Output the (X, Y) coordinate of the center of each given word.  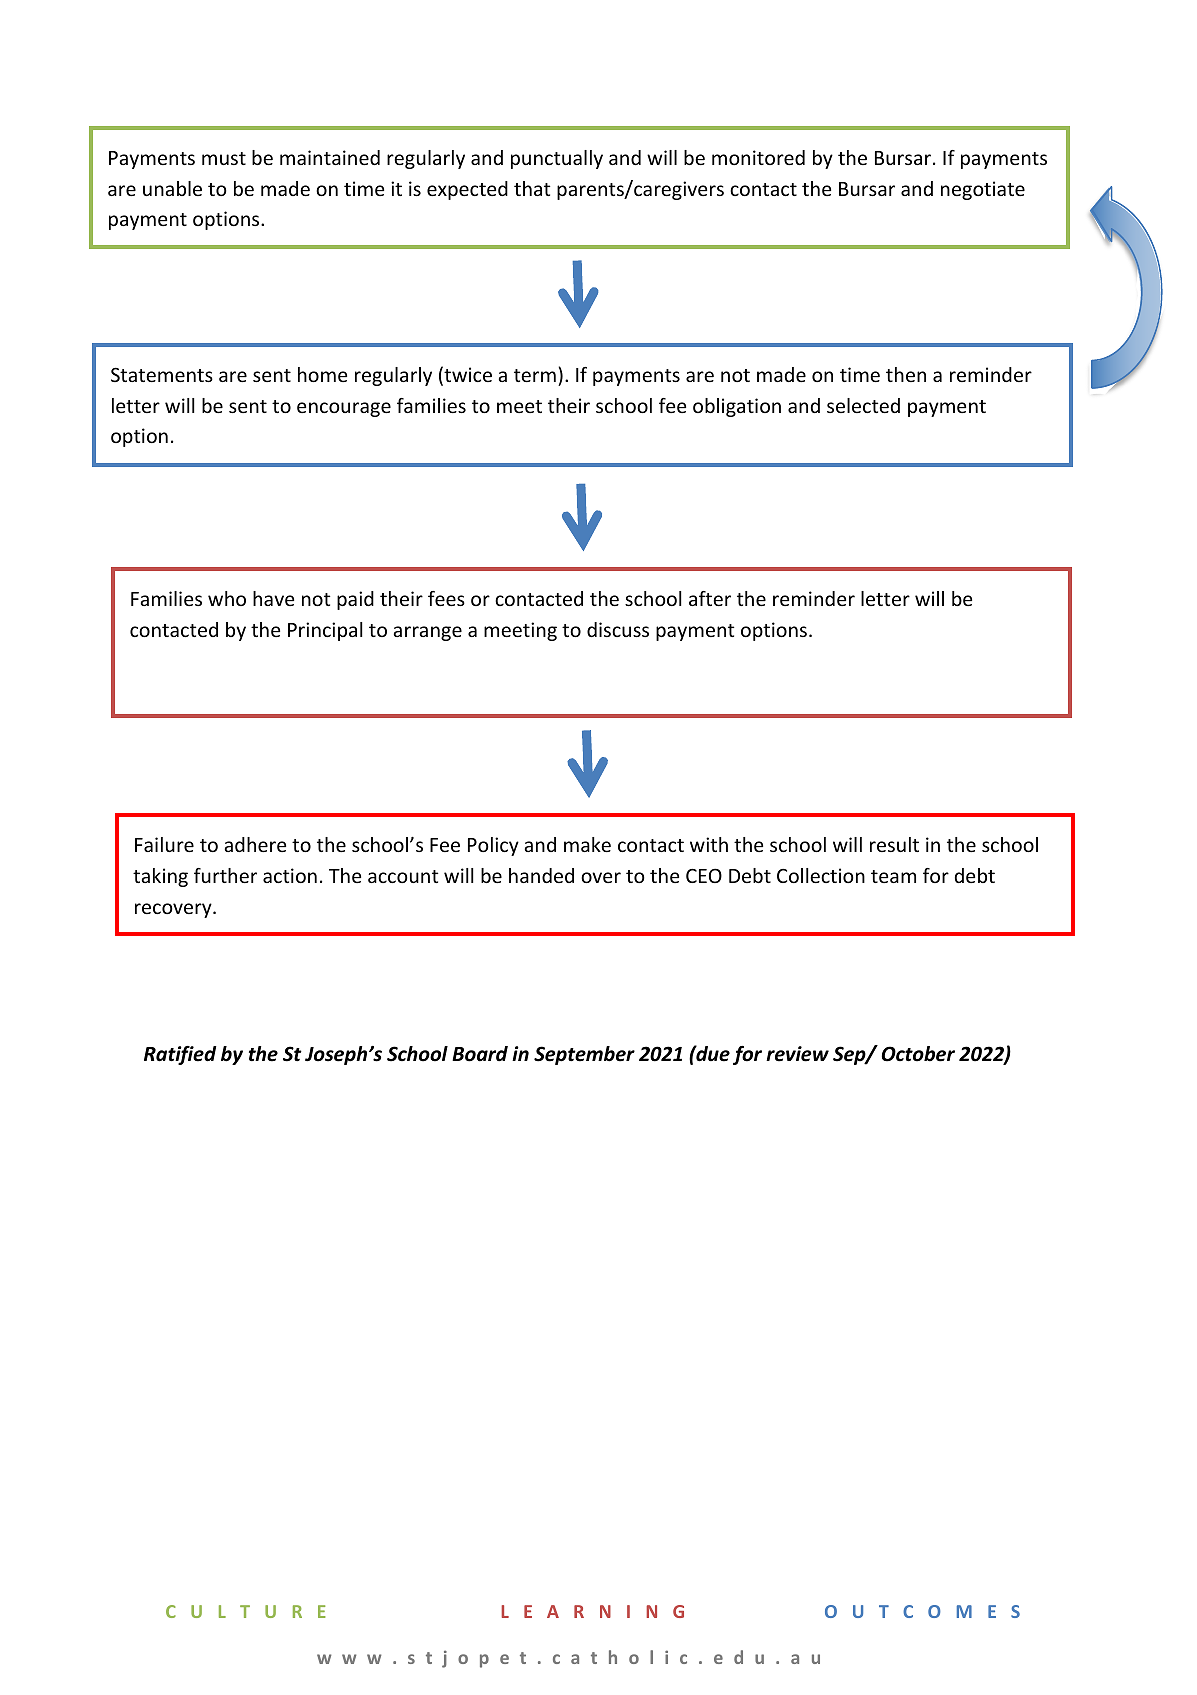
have (273, 598)
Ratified (180, 1055)
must (224, 158)
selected (863, 405)
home (322, 374)
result (894, 844)
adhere (255, 844)
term (535, 375)
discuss (618, 629)
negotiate (983, 190)
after (710, 598)
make (587, 844)
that (532, 188)
